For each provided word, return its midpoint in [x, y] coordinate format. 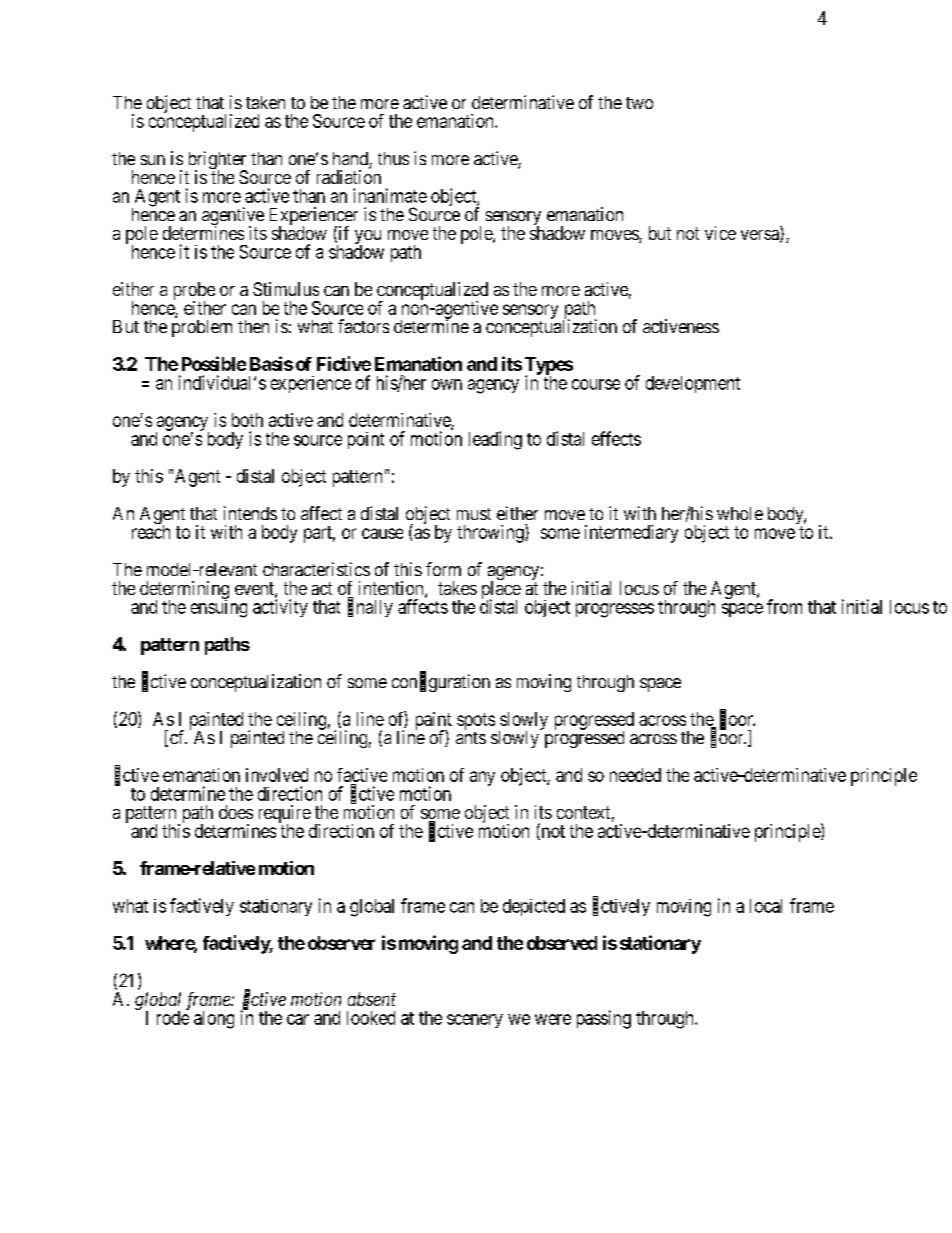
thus [393, 158]
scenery [475, 1021]
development [693, 384]
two [639, 103]
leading [495, 440]
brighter [216, 161]
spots [476, 721]
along [214, 1020]
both [247, 420]
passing [604, 1019]
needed [635, 775]
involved [277, 775]
